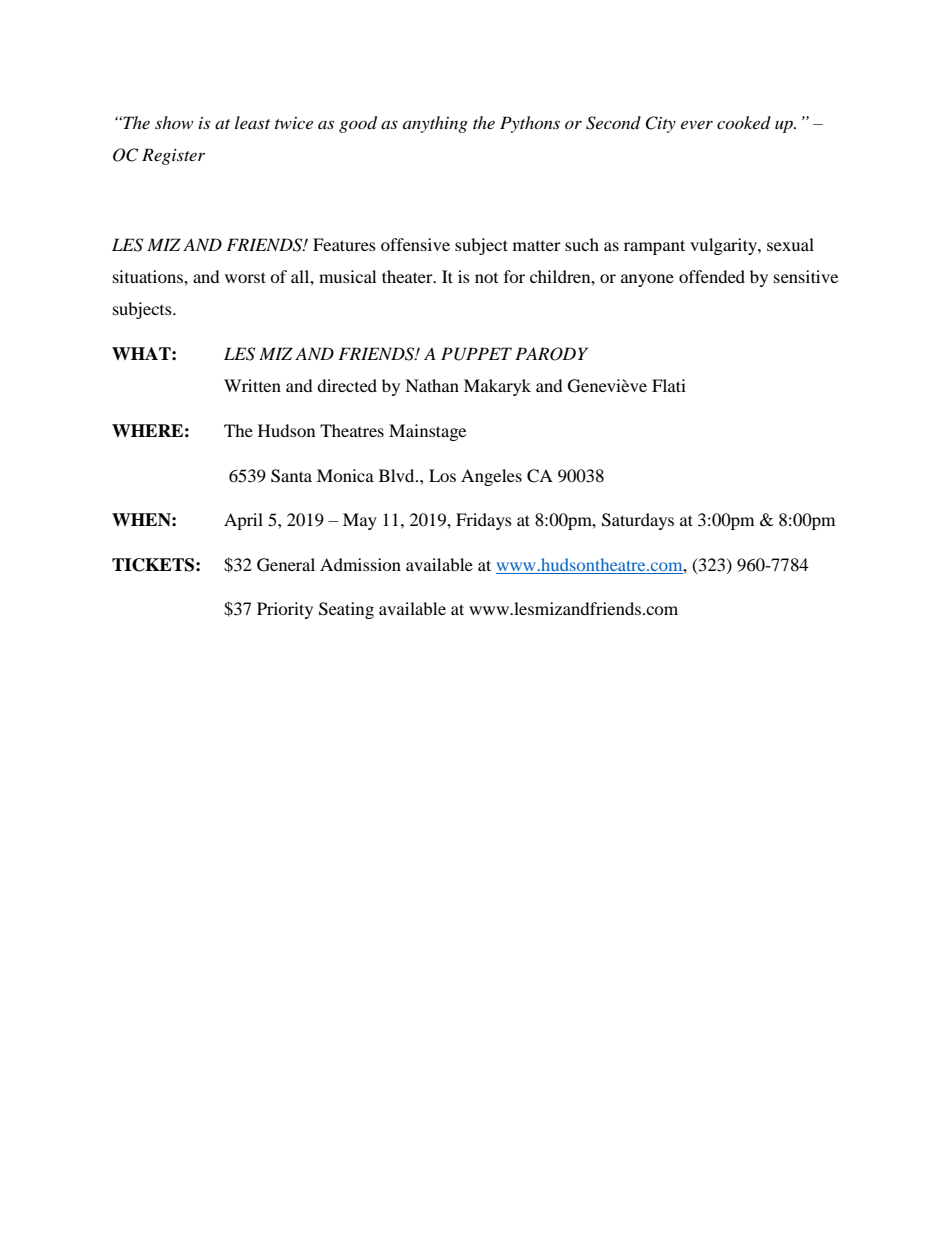 This screenshot has height=1233, width=952. What do you see at coordinates (252, 122) in the screenshot?
I see `least` at bounding box center [252, 122].
